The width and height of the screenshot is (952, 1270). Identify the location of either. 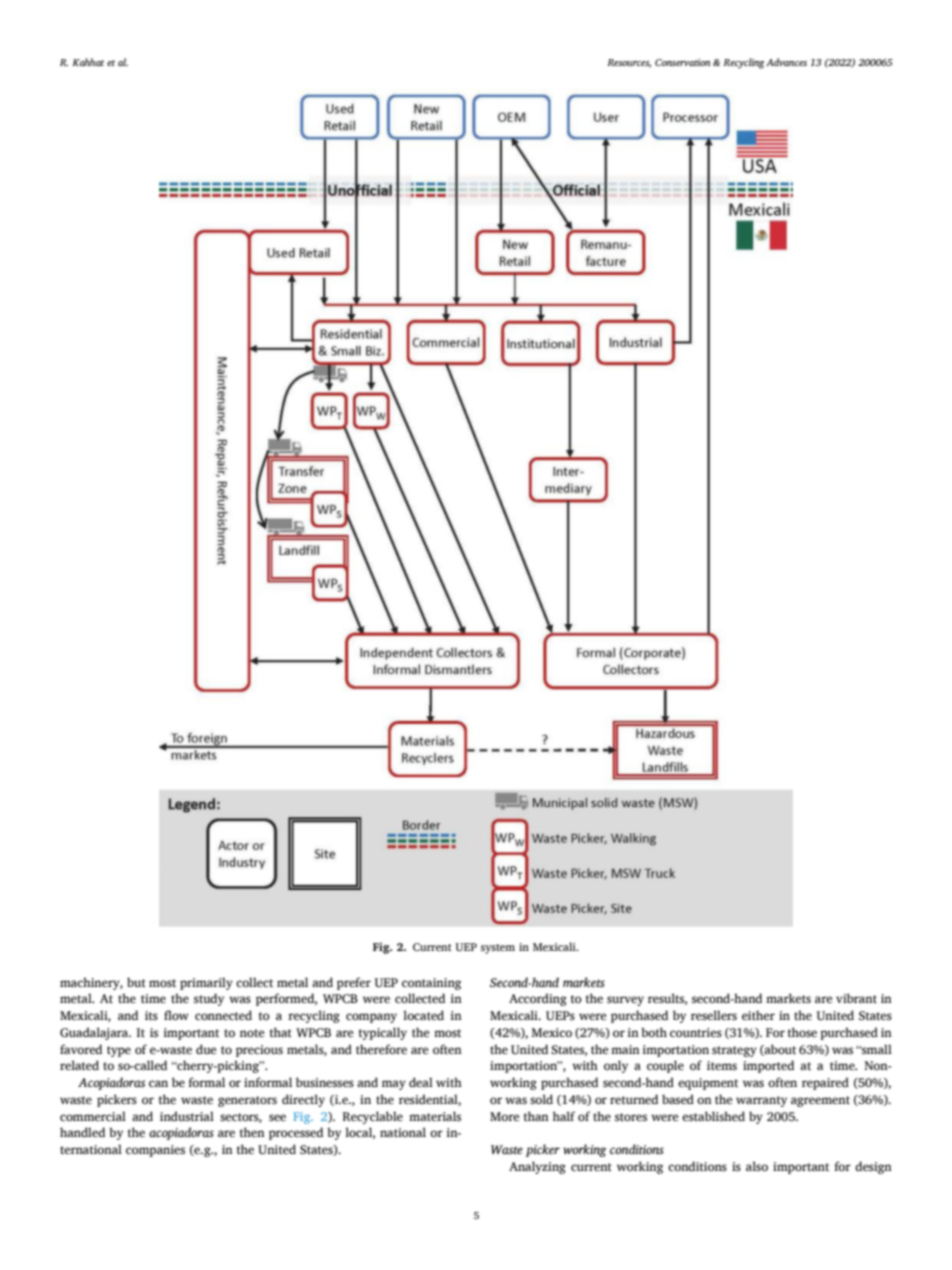
(758, 1015).
